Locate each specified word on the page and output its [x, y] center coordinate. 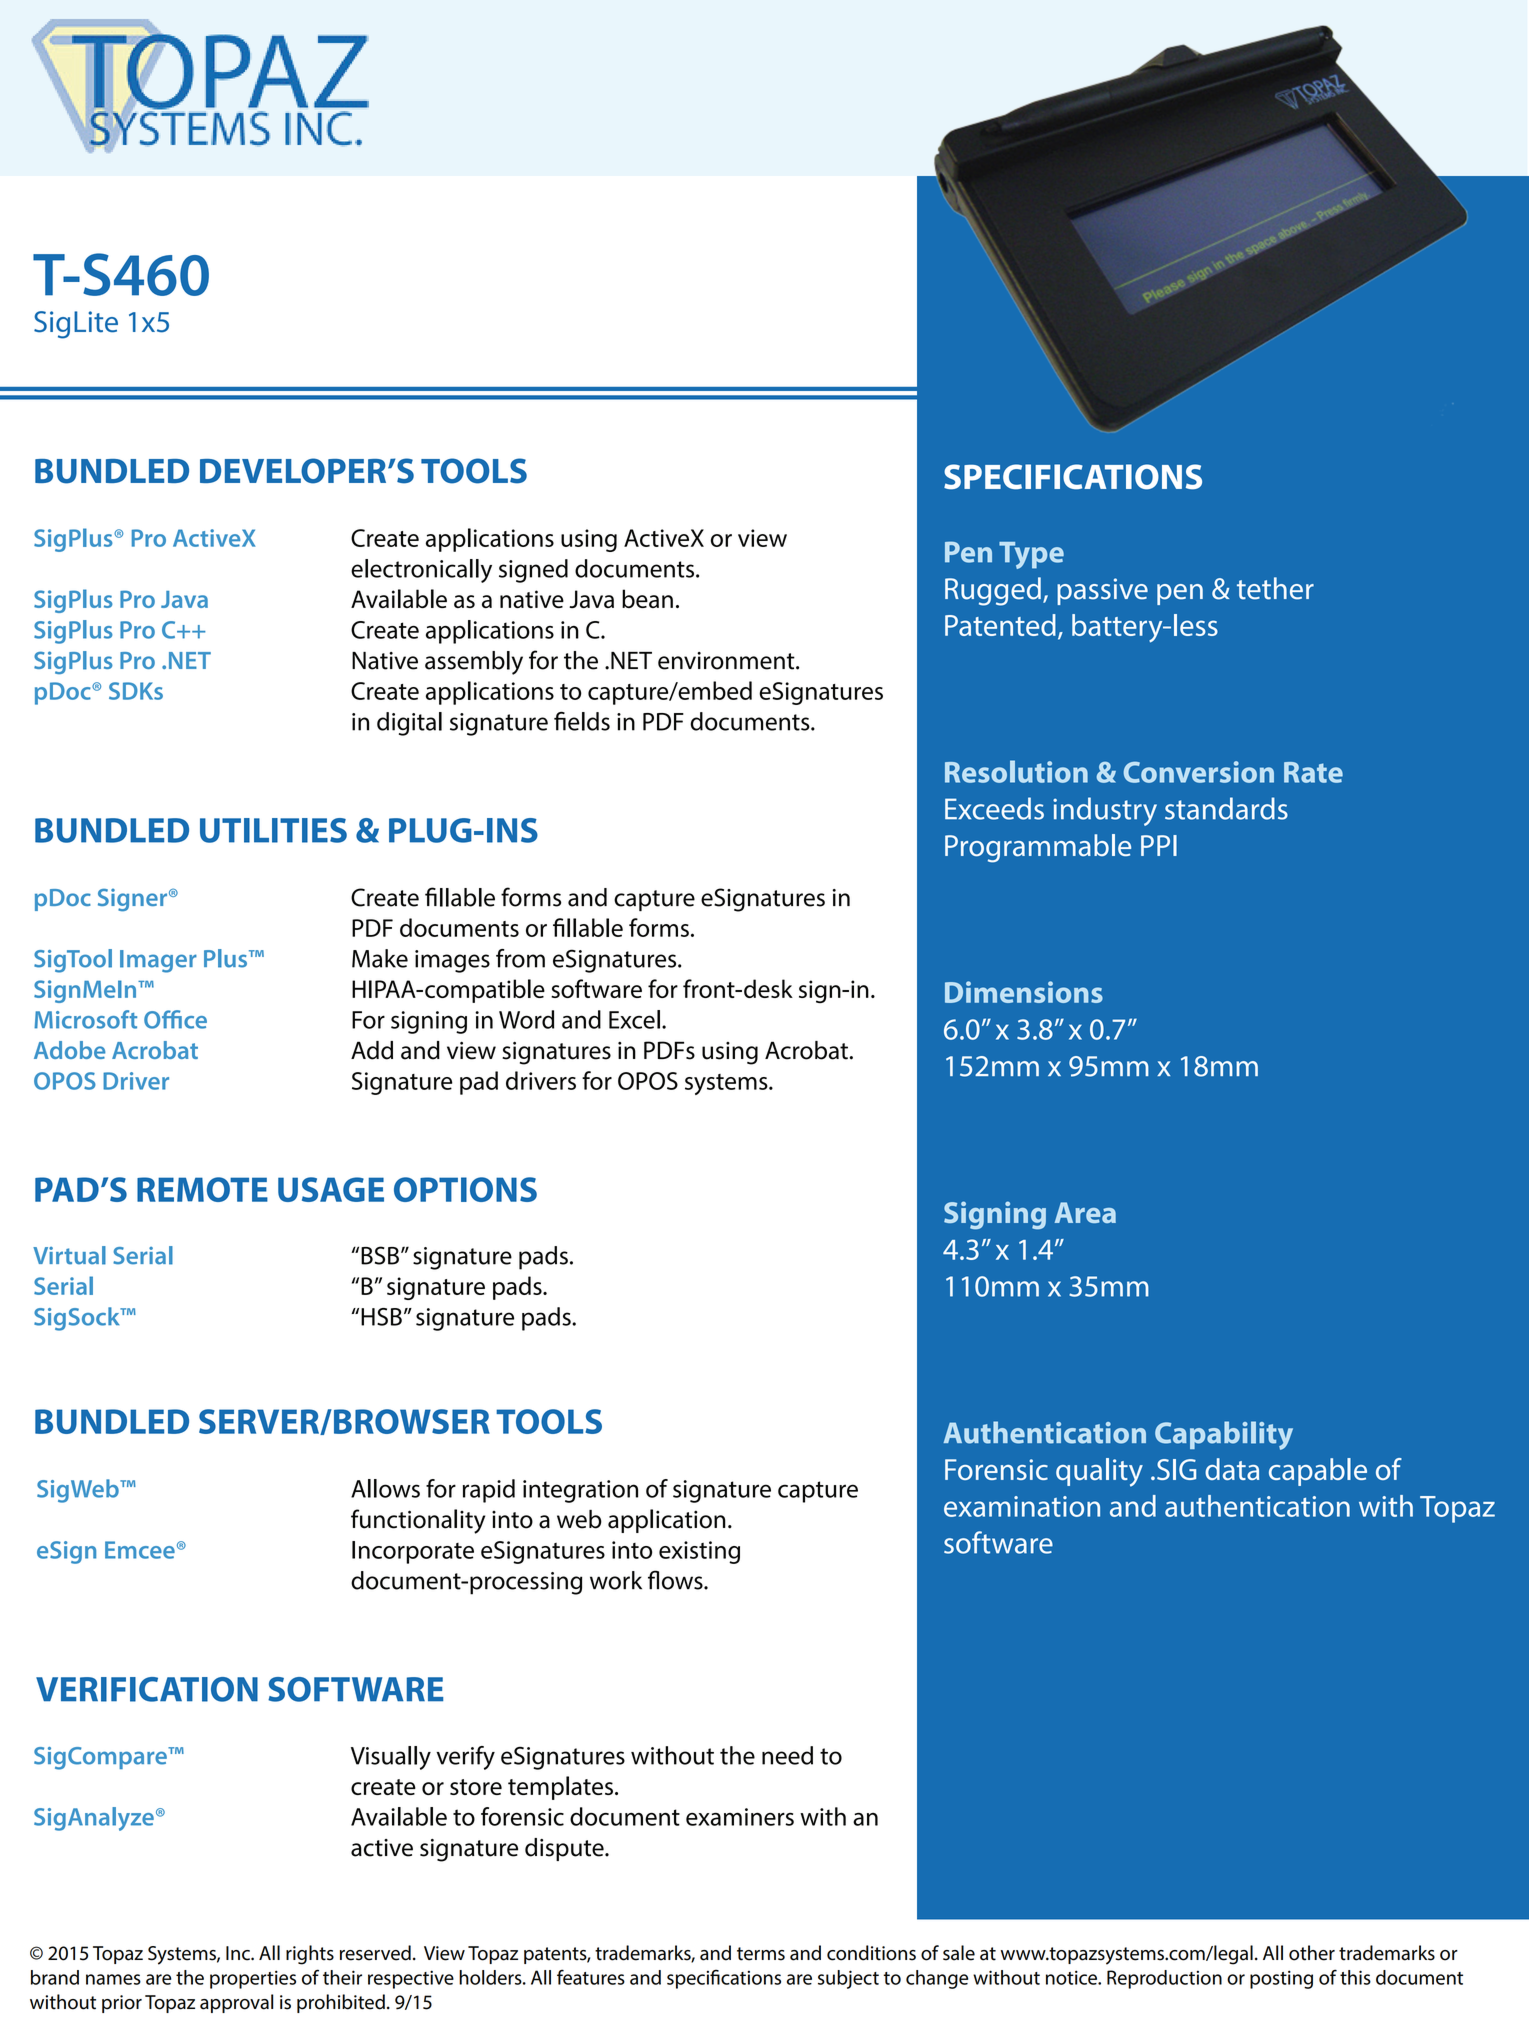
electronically [421, 571]
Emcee [140, 1550]
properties [253, 1979]
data [1232, 1469]
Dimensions [1024, 992]
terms [761, 1954]
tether [1275, 588]
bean [647, 598]
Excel [634, 1019]
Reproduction [1164, 1979]
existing [699, 1552]
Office [175, 1019]
